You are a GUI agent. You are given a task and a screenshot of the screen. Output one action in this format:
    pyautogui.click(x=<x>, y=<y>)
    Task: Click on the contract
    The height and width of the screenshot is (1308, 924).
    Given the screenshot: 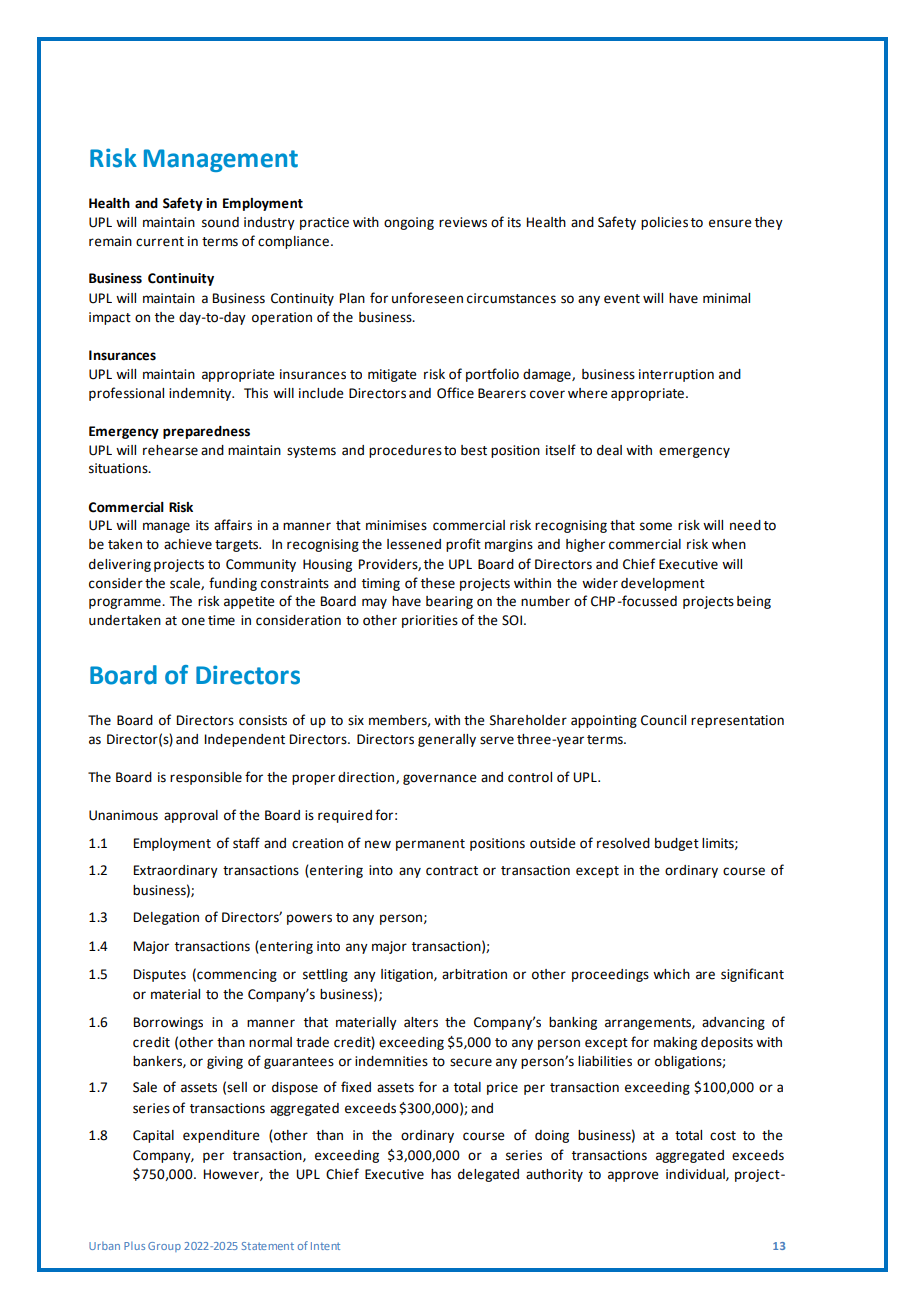 What is the action you would take?
    pyautogui.click(x=452, y=871)
